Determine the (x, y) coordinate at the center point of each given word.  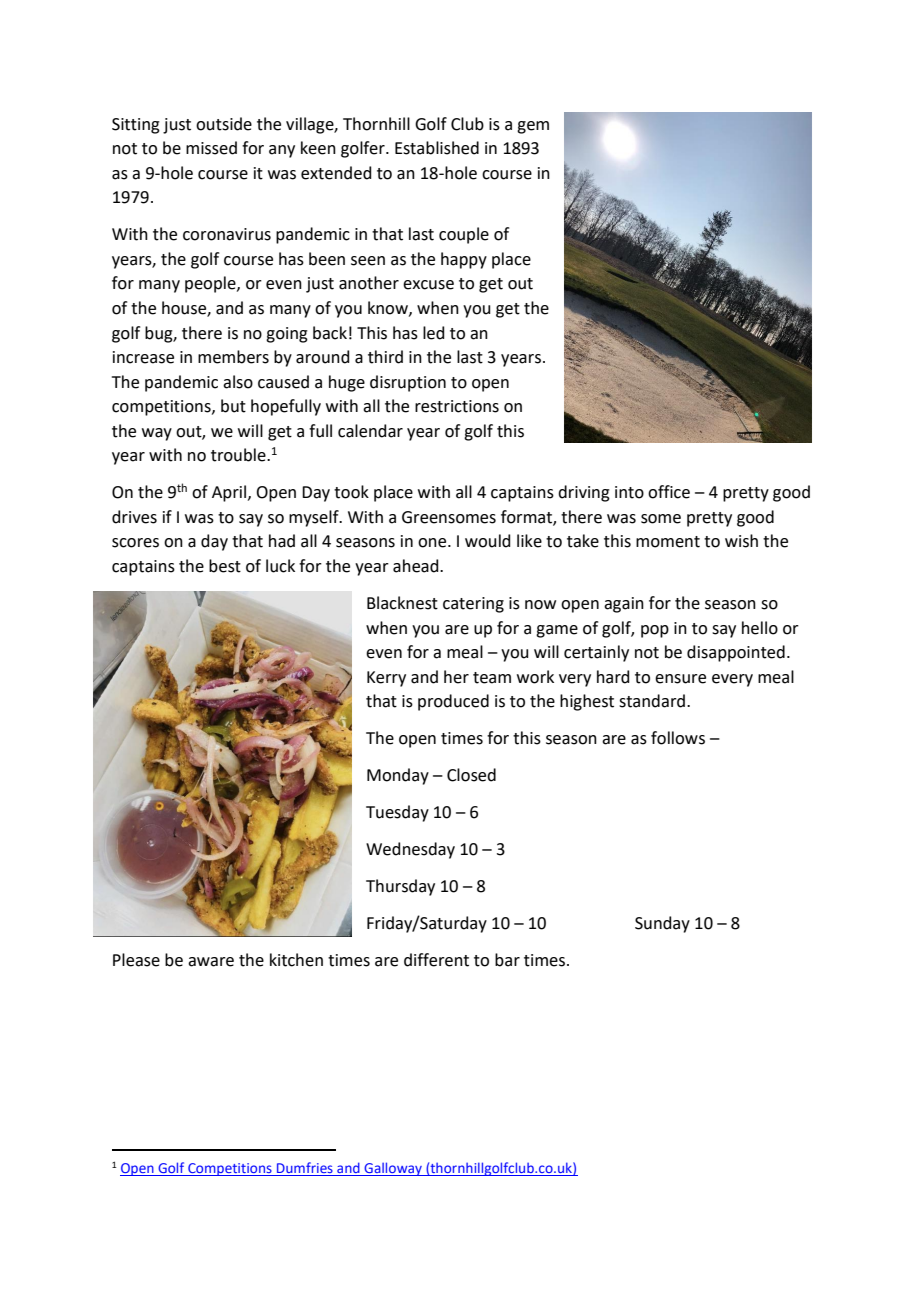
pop (655, 631)
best (225, 566)
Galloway (393, 1169)
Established (437, 148)
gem (533, 127)
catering (473, 605)
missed (211, 148)
